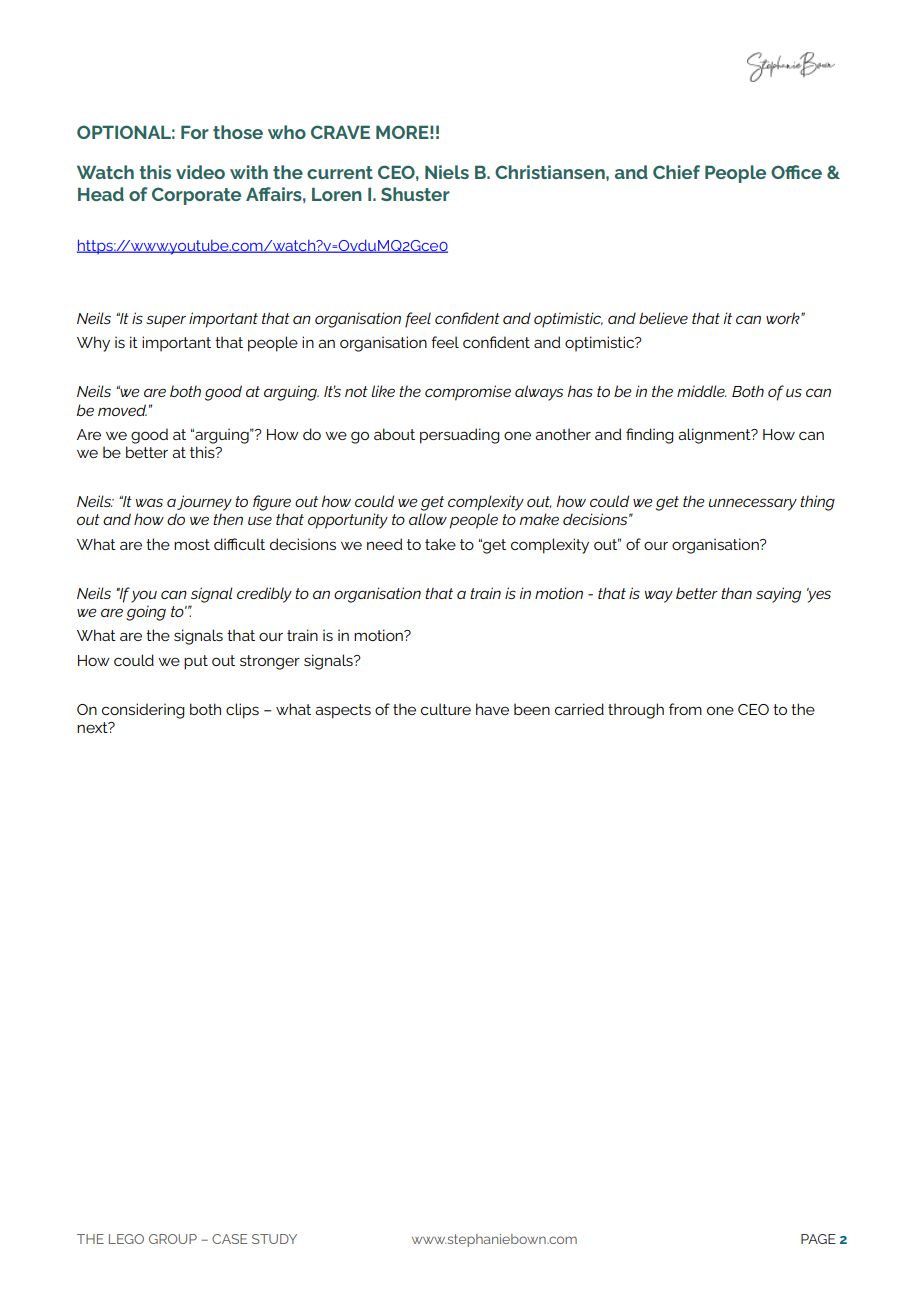 Image resolution: width=924 pixels, height=1308 pixels. What do you see at coordinates (818, 1239) in the page?
I see `PAGE` at bounding box center [818, 1239].
